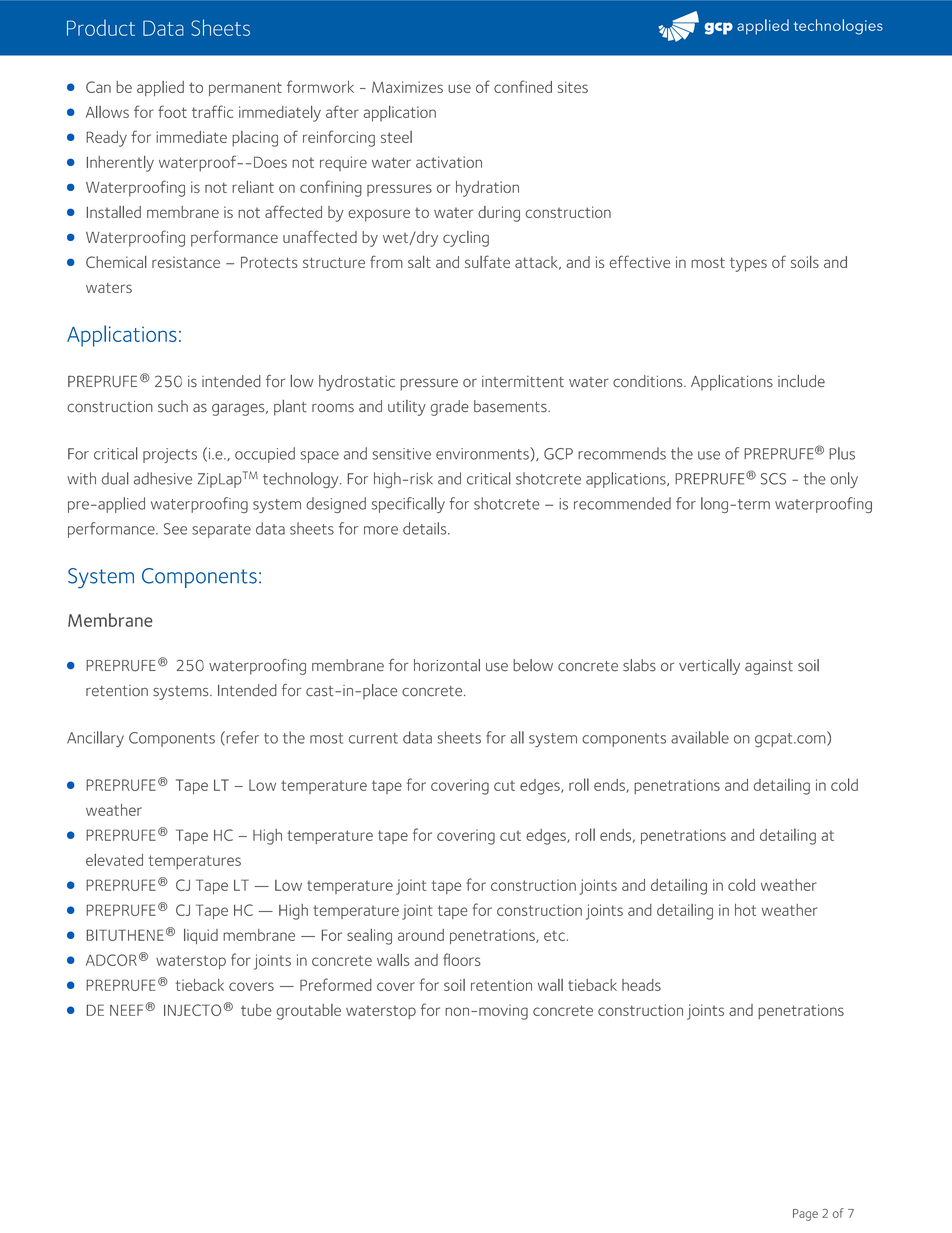 The height and width of the screenshot is (1233, 952). I want to click on liquid, so click(201, 936).
